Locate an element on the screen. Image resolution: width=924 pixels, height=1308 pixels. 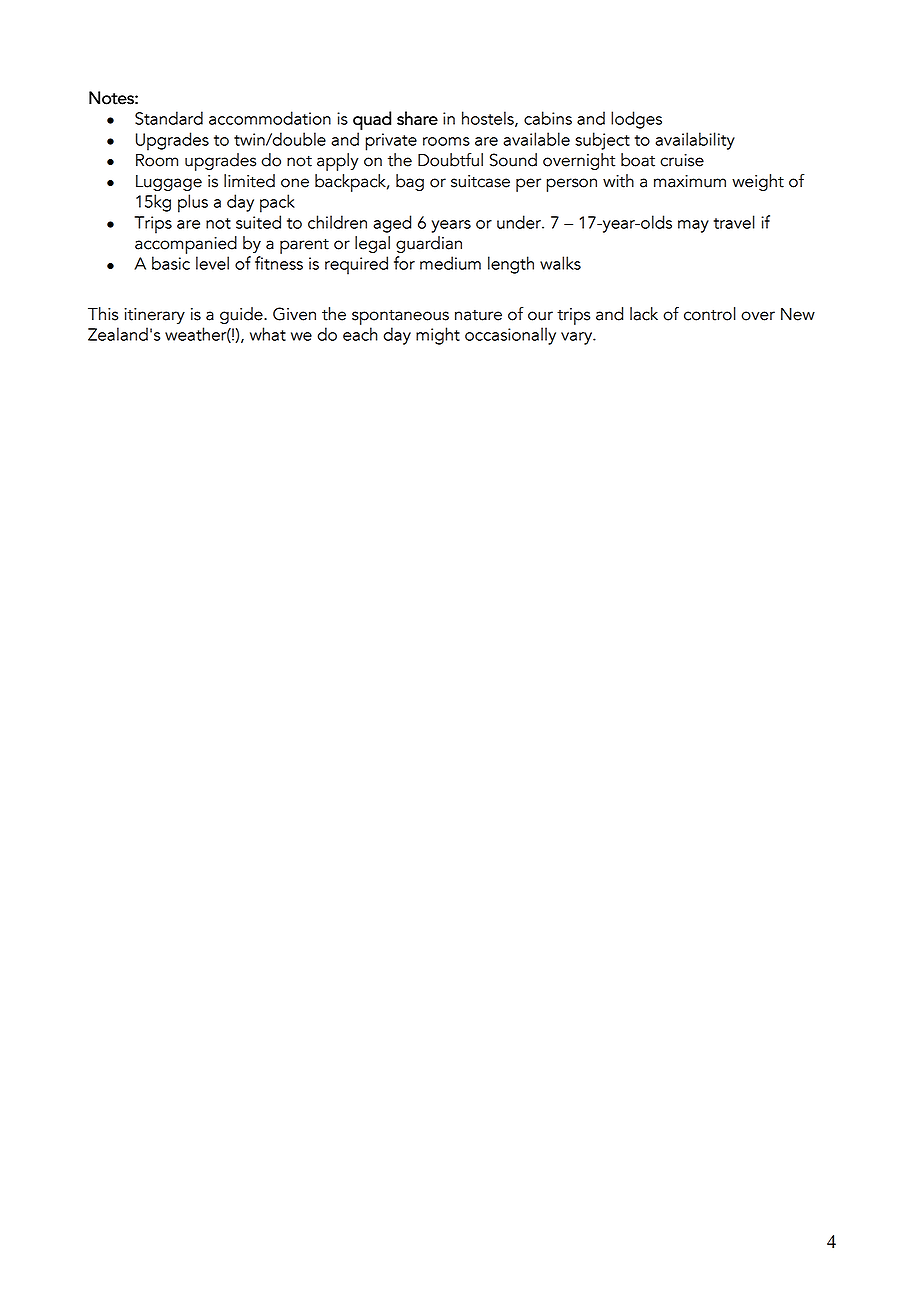
lodges is located at coordinates (636, 120).
